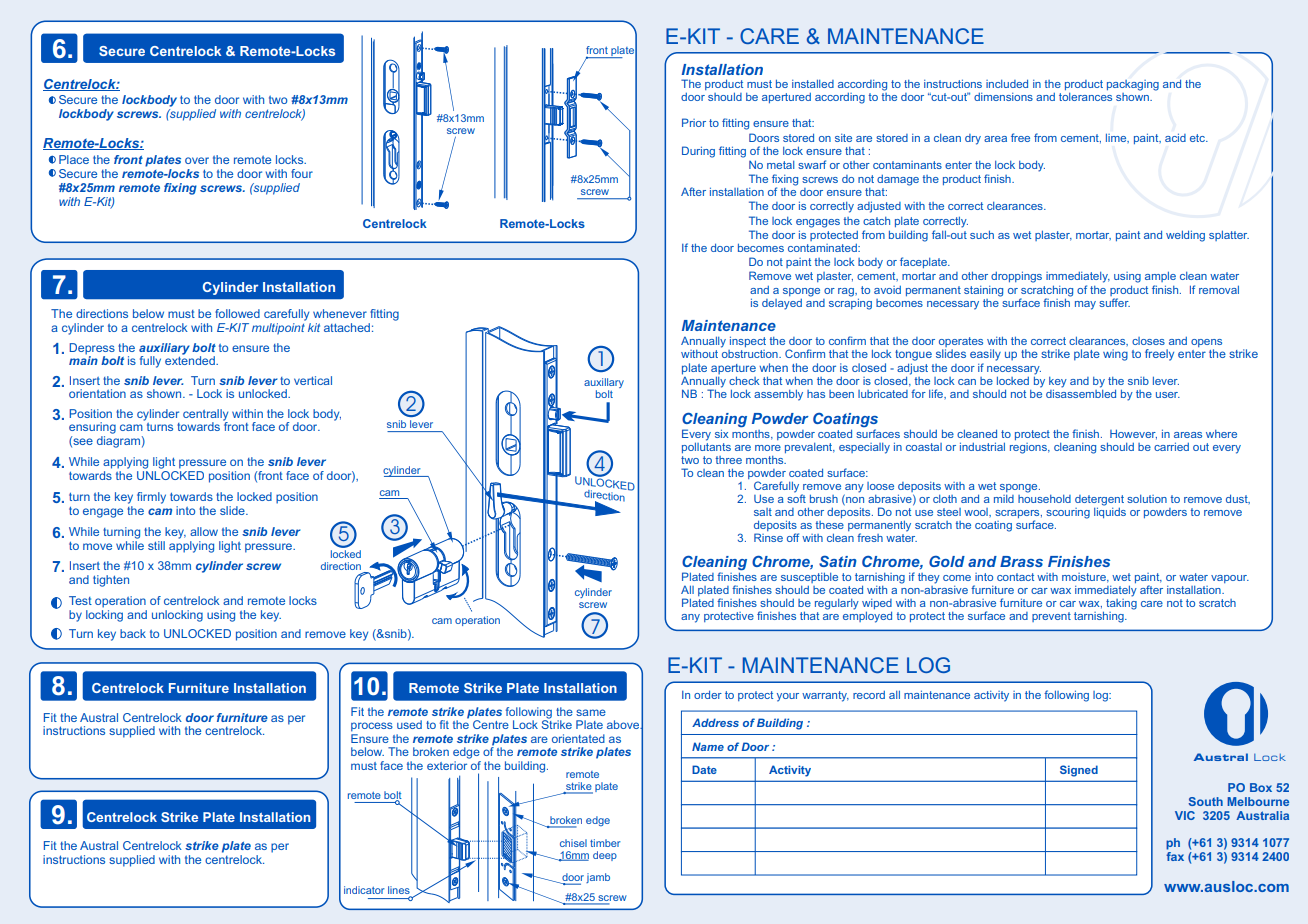 The image size is (1308, 924). What do you see at coordinates (364, 890) in the screenshot?
I see `indicator` at bounding box center [364, 890].
